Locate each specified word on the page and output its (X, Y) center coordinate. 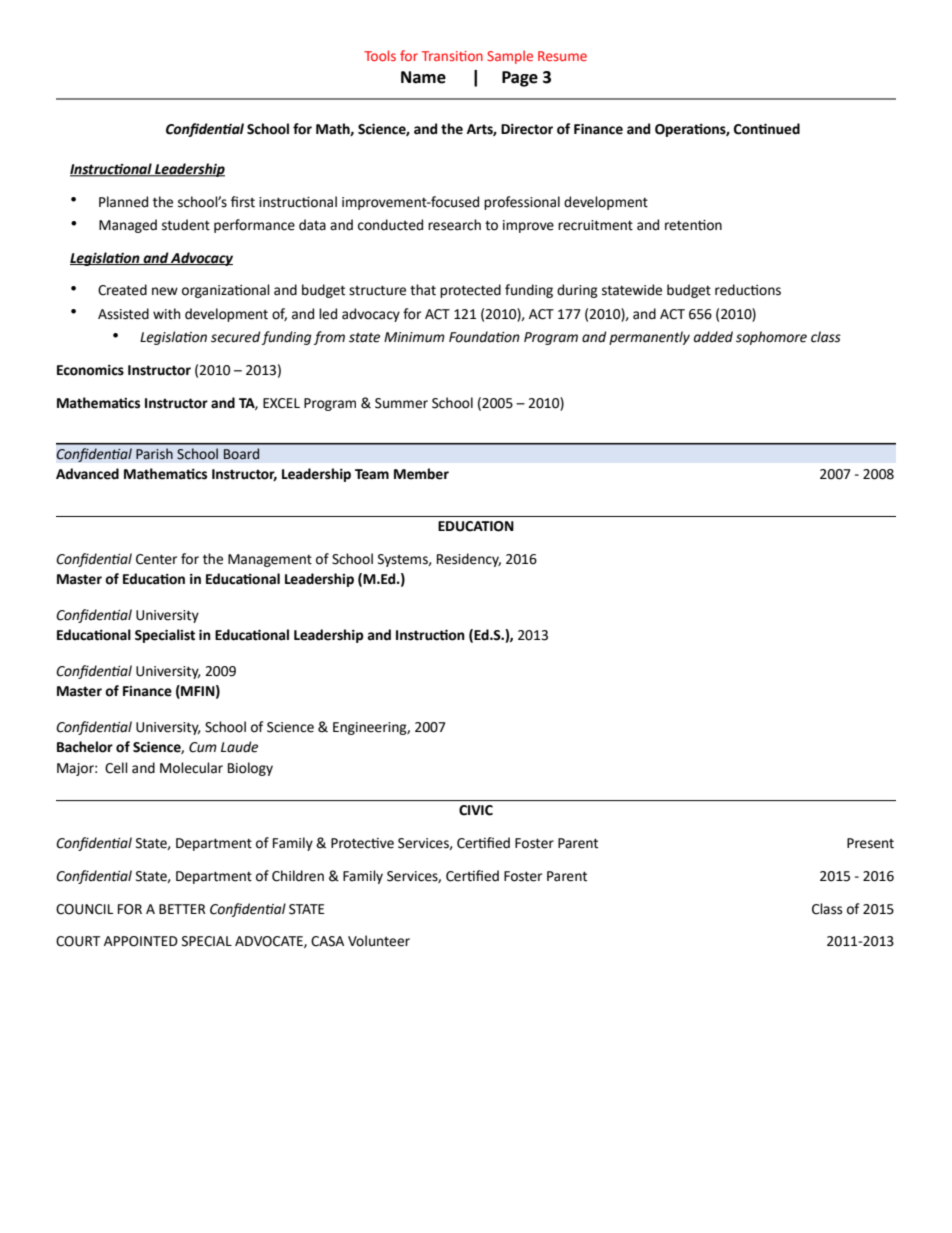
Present (870, 843)
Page (520, 79)
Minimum (414, 337)
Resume (562, 56)
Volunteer (379, 941)
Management (270, 560)
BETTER (182, 909)
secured (235, 337)
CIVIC (476, 810)
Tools (380, 55)
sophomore (771, 338)
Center (156, 559)
